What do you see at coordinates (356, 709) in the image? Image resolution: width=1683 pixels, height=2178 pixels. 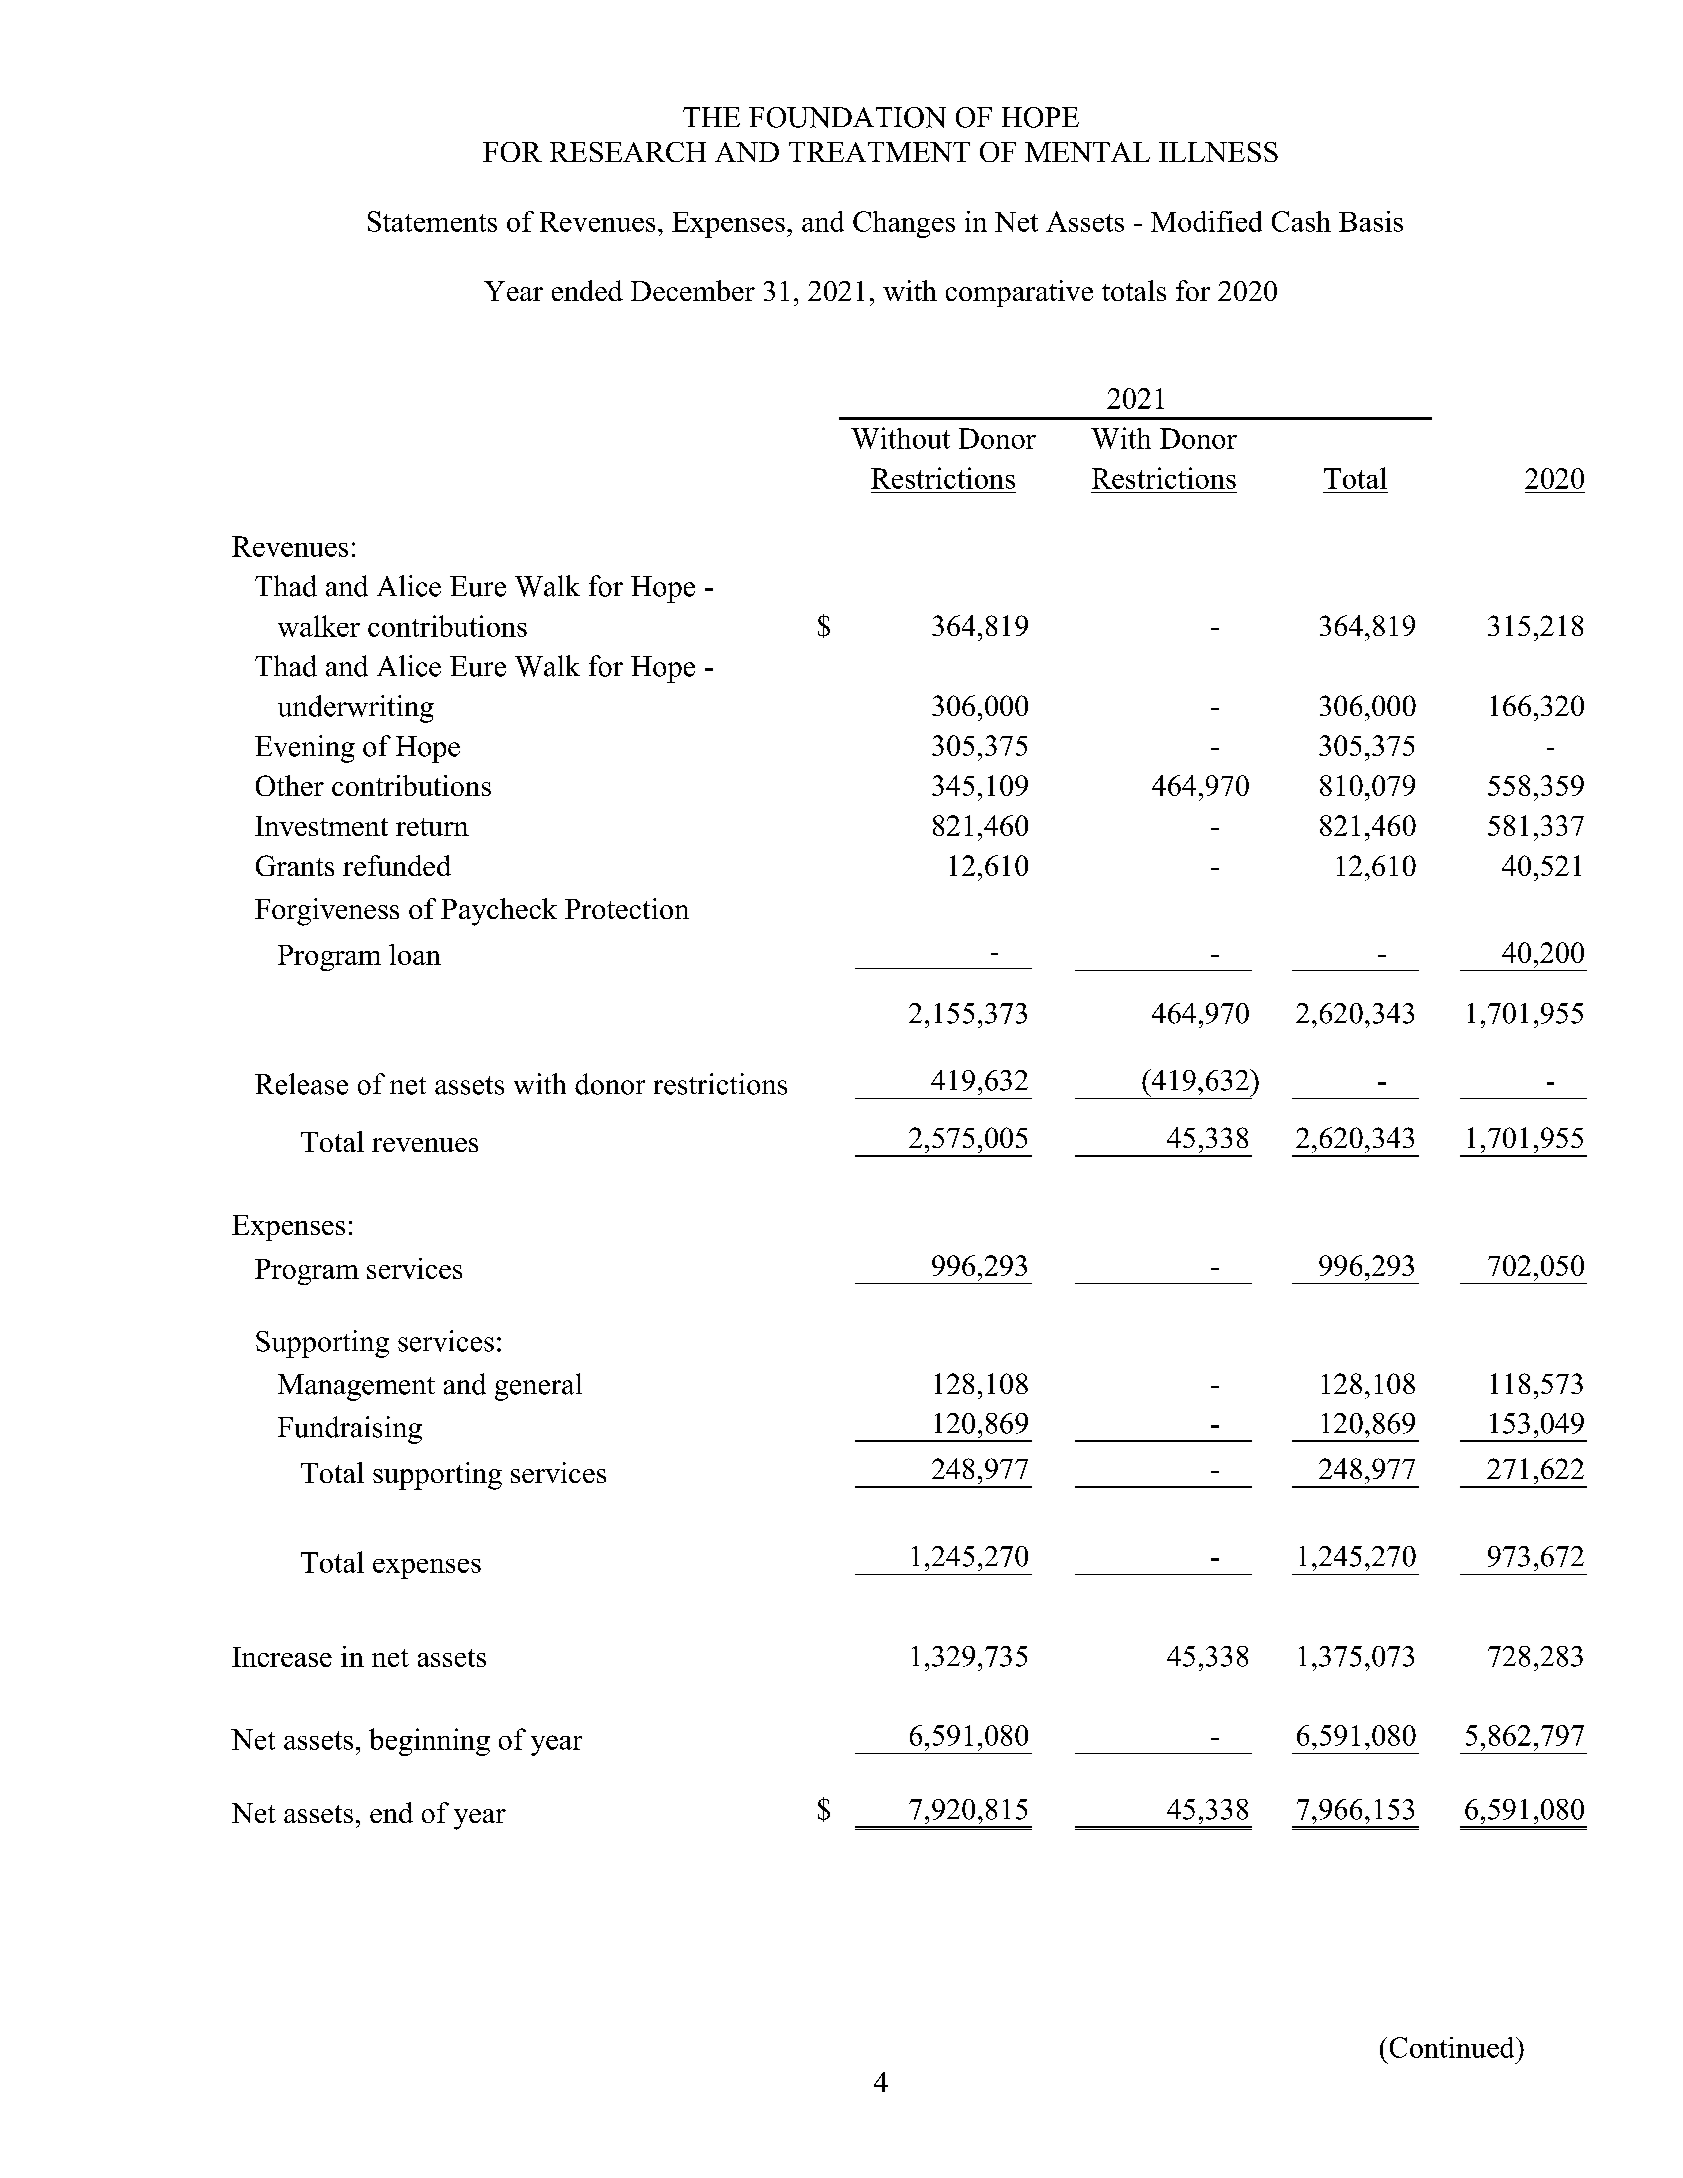 I see `underwriting` at bounding box center [356, 709].
